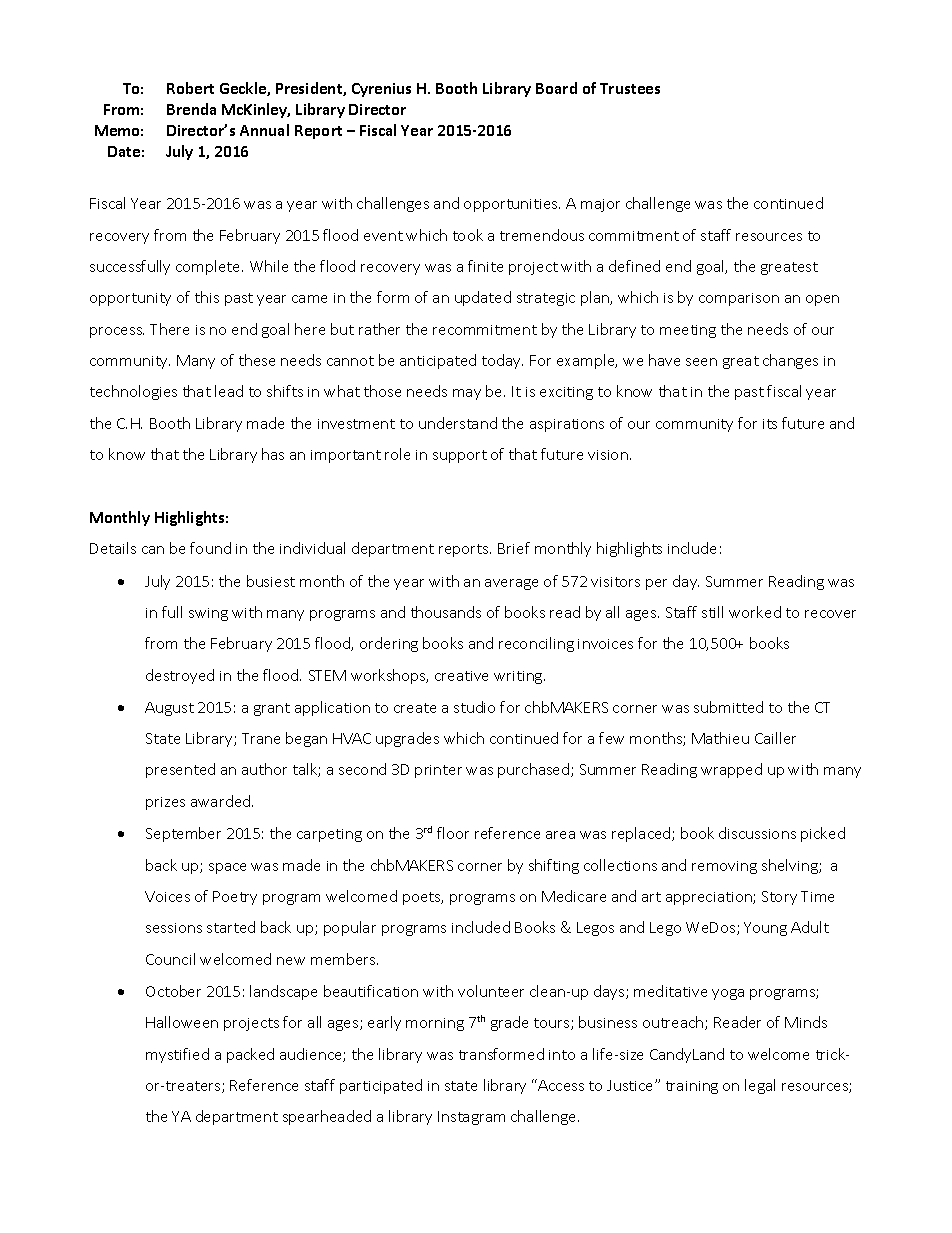 The width and height of the screenshot is (952, 1233). I want to click on mystified, so click(177, 1055).
